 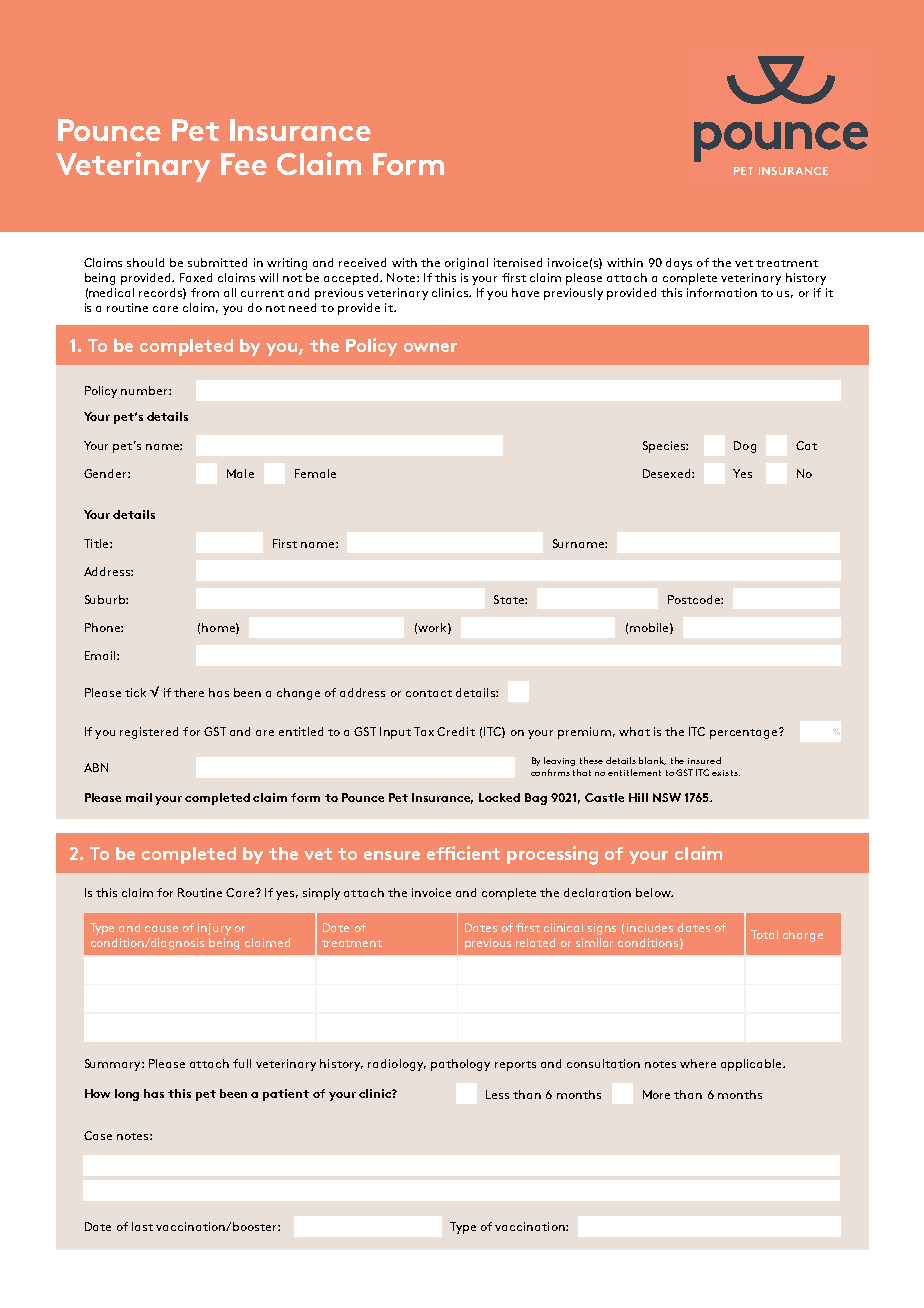 What do you see at coordinates (149, 733) in the document?
I see `registered` at bounding box center [149, 733].
